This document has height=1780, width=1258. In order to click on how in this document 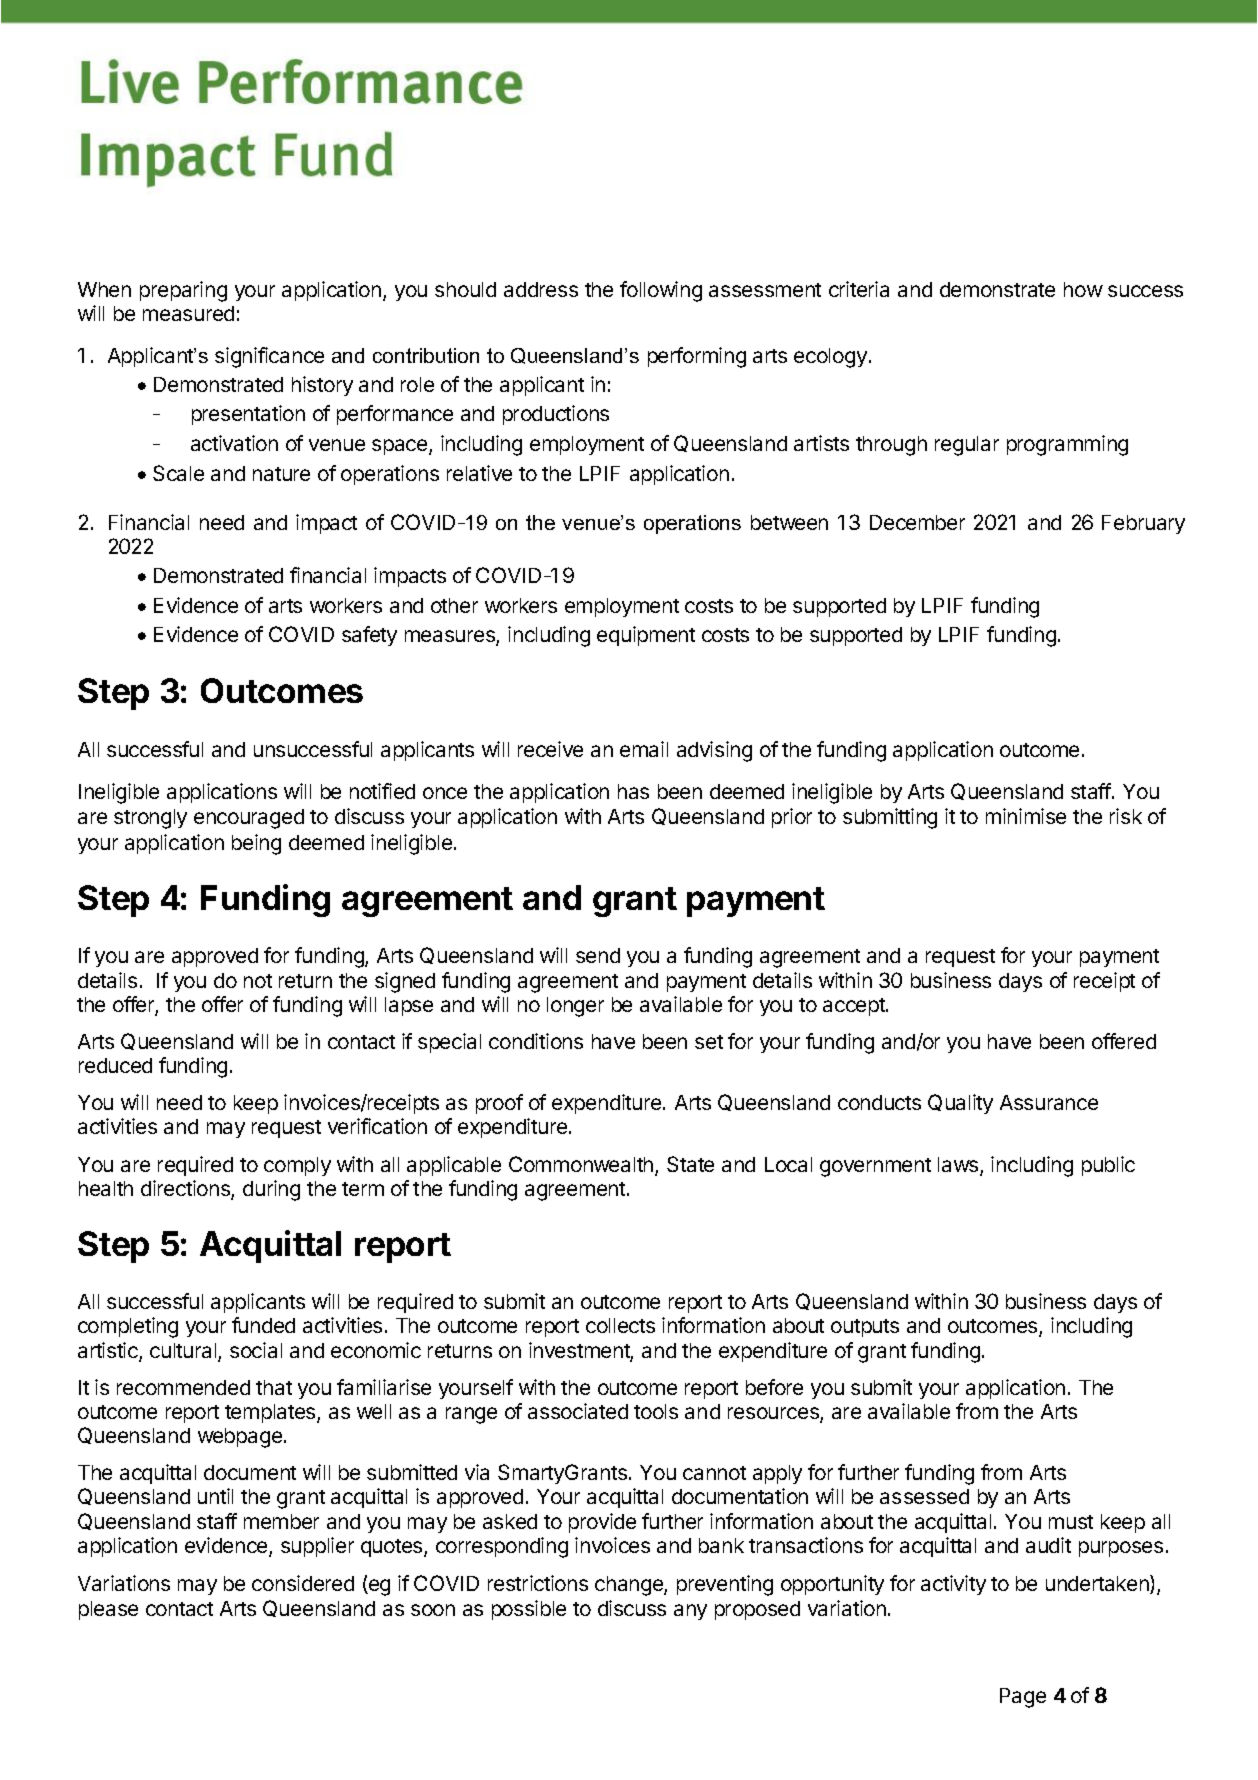, I will do `click(1083, 289)`.
